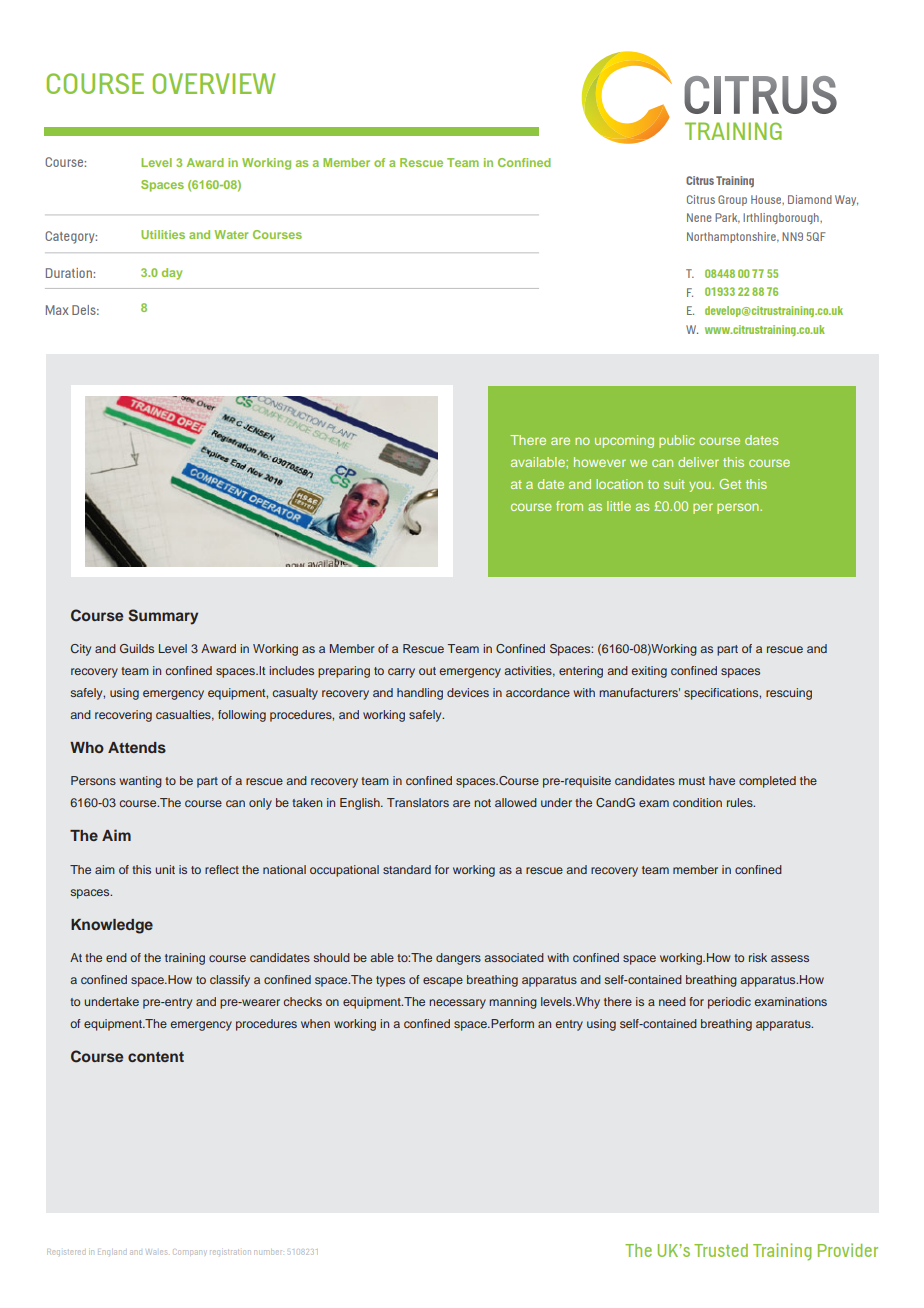 This document has width=924, height=1308. What do you see at coordinates (268, 1252) in the document?
I see `number` at bounding box center [268, 1252].
